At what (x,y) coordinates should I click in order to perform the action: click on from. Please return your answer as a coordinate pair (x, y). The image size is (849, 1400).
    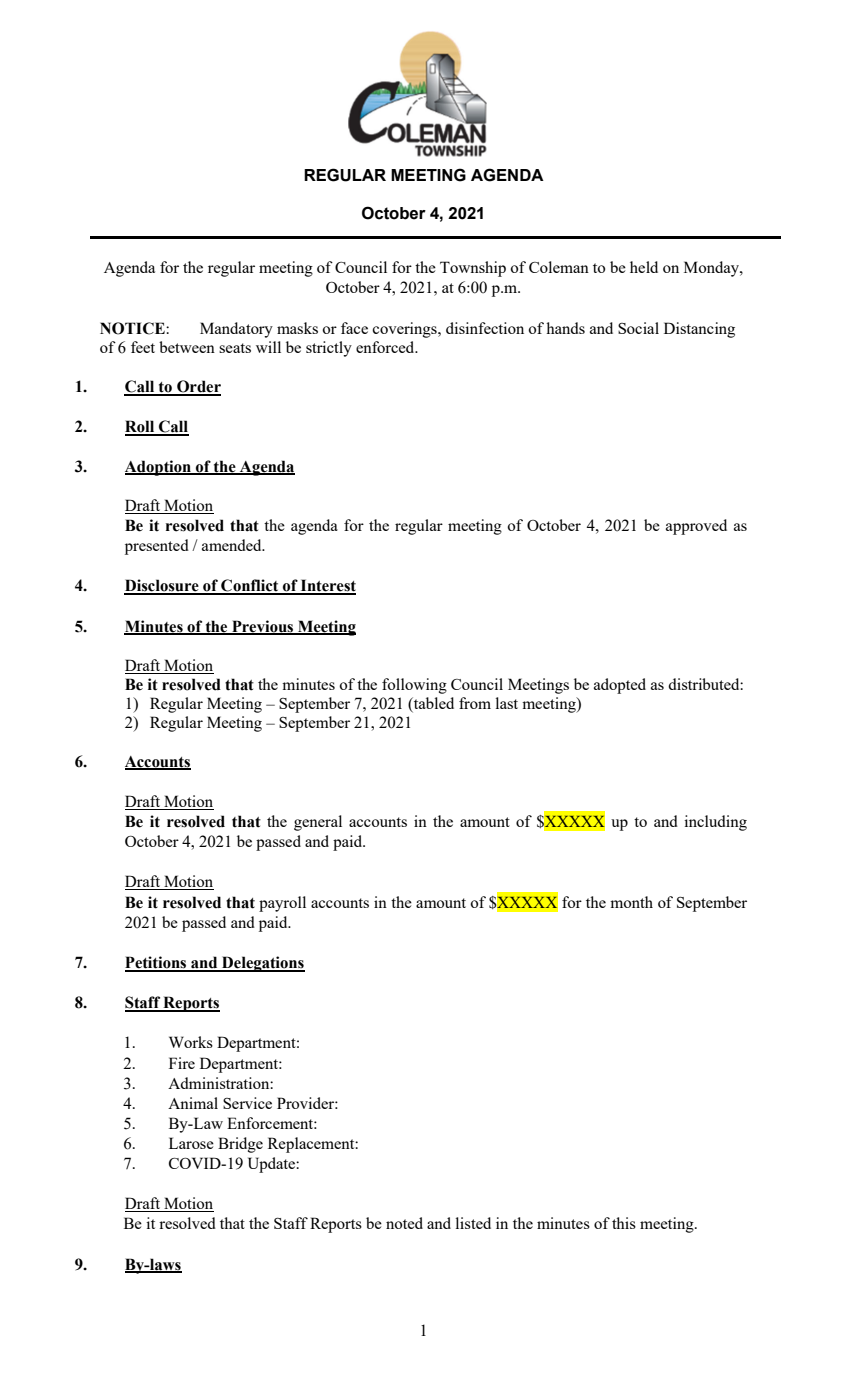
    Looking at the image, I should click on (475, 703).
